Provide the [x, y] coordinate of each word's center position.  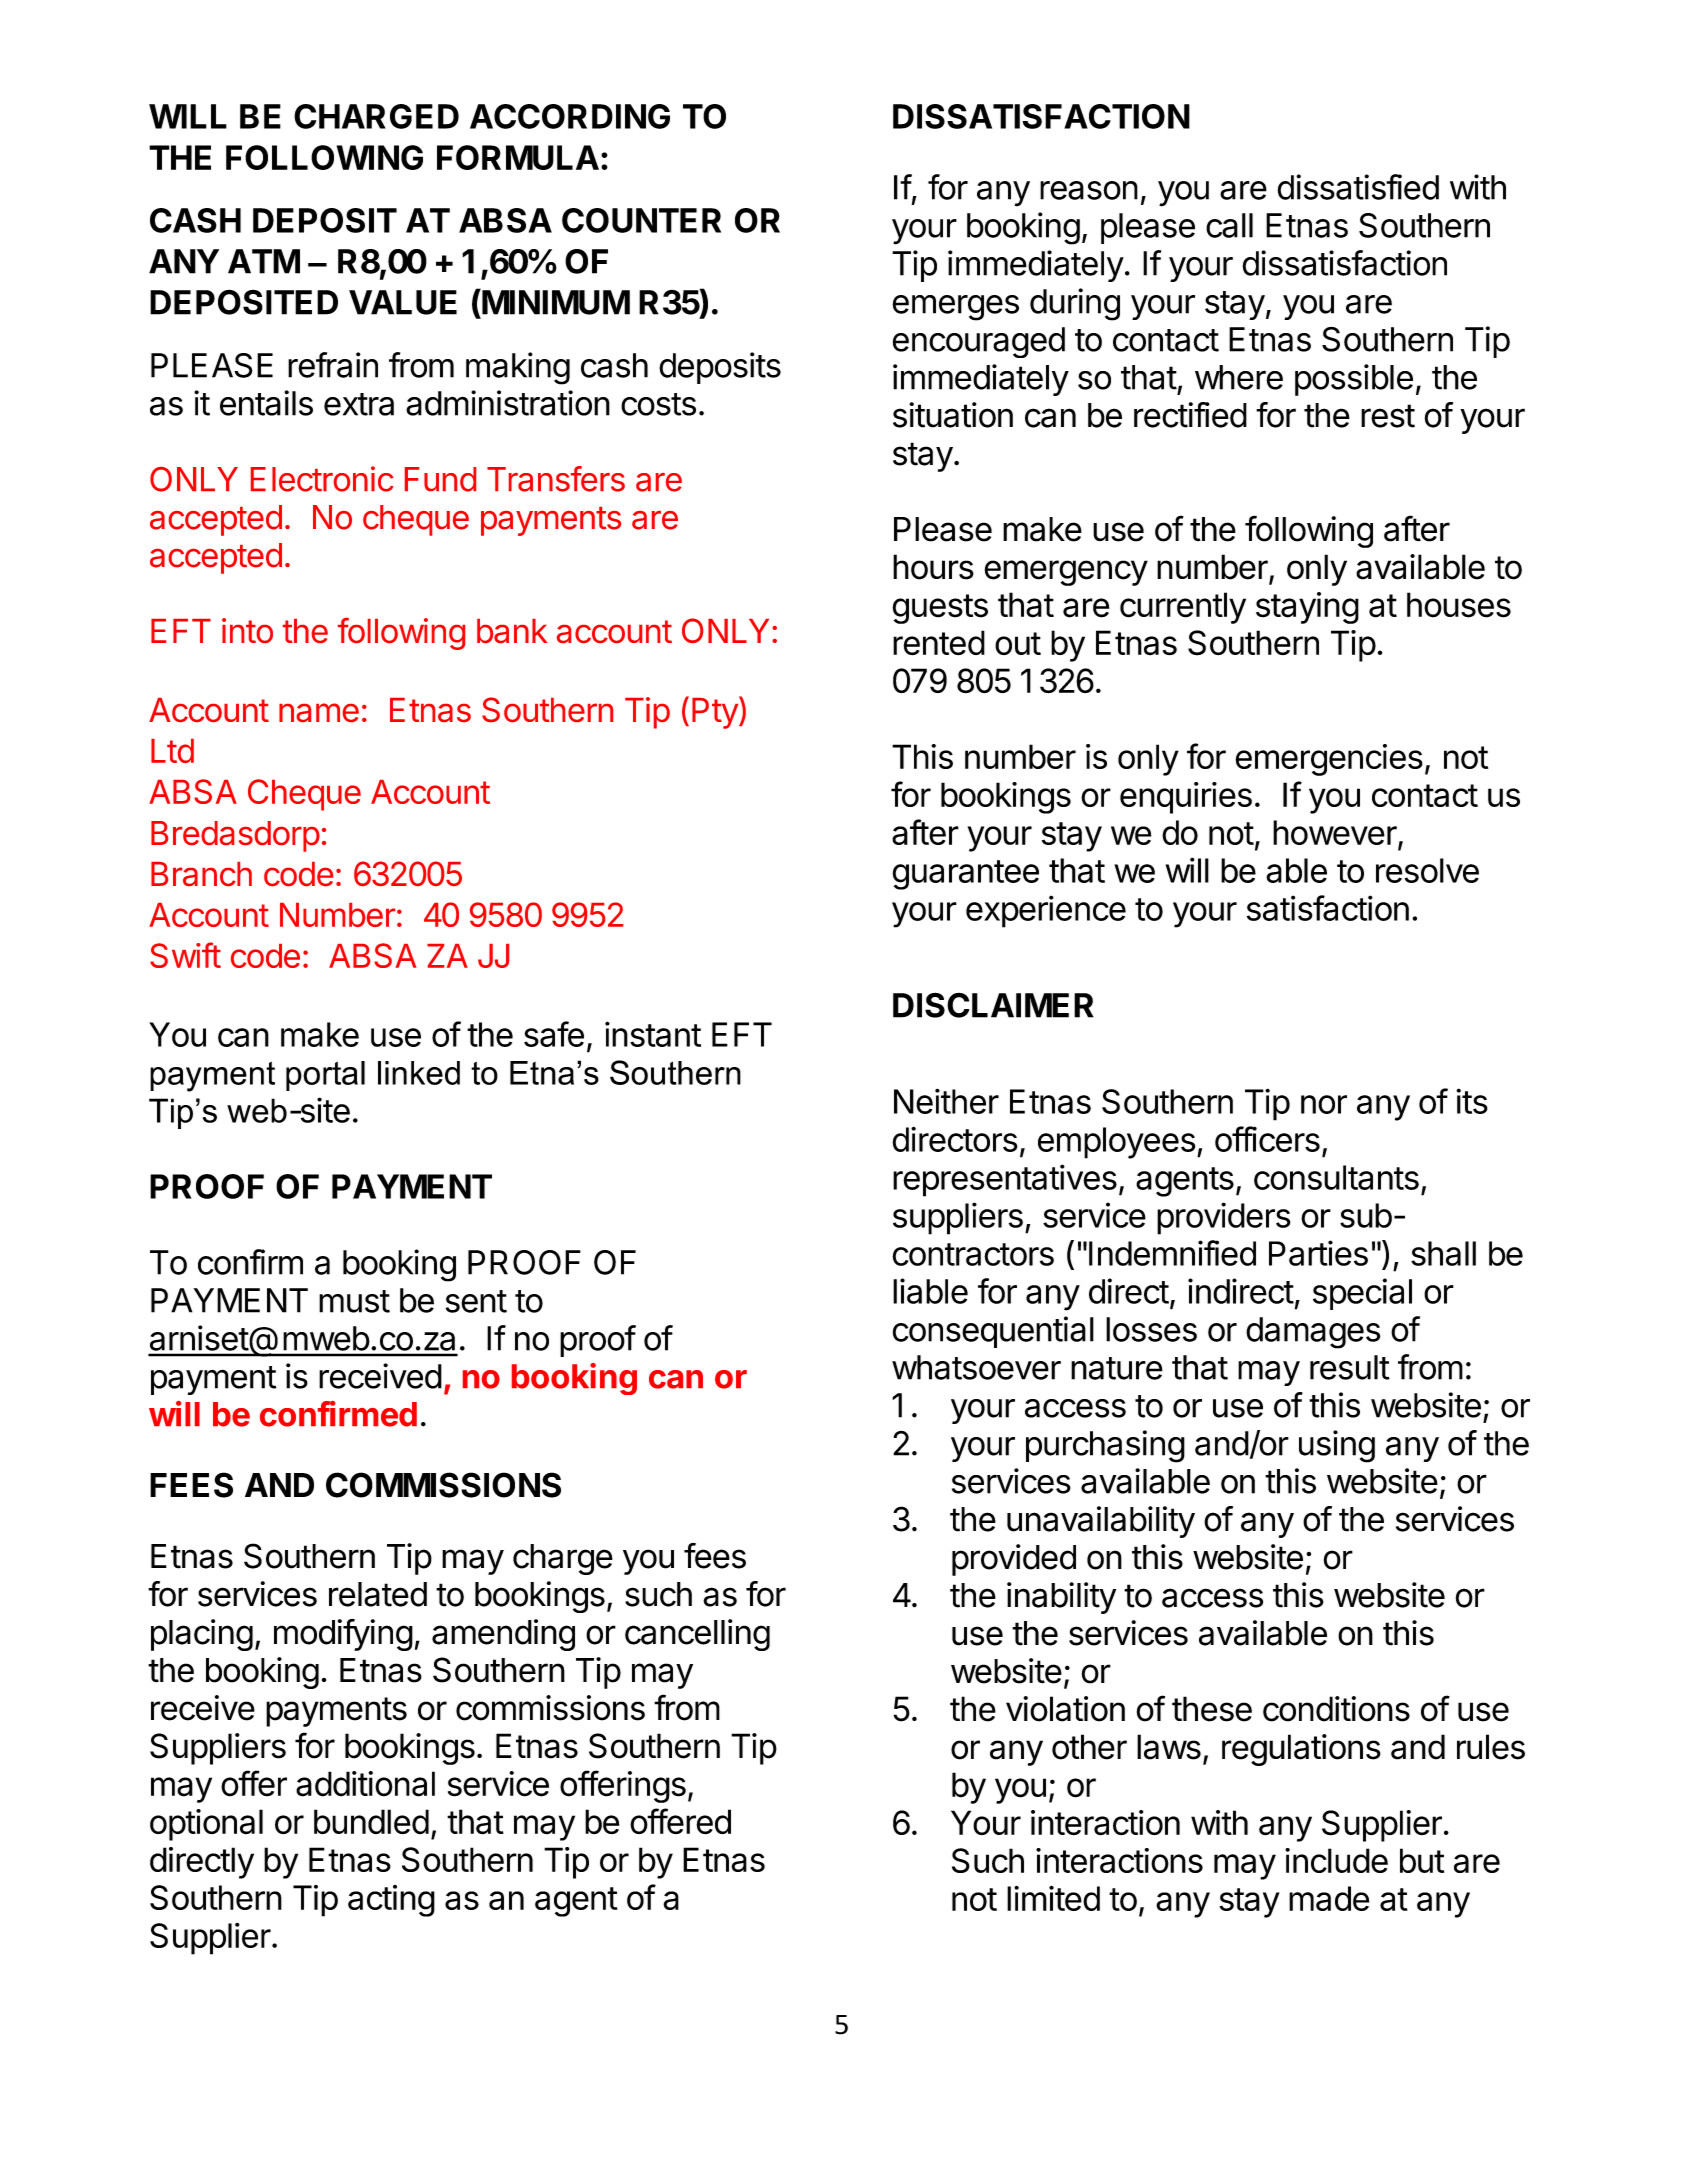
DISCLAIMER [993, 1005]
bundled [371, 1822]
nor [1324, 1104]
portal [325, 1076]
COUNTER [641, 220]
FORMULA [518, 157]
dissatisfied [1358, 187]
